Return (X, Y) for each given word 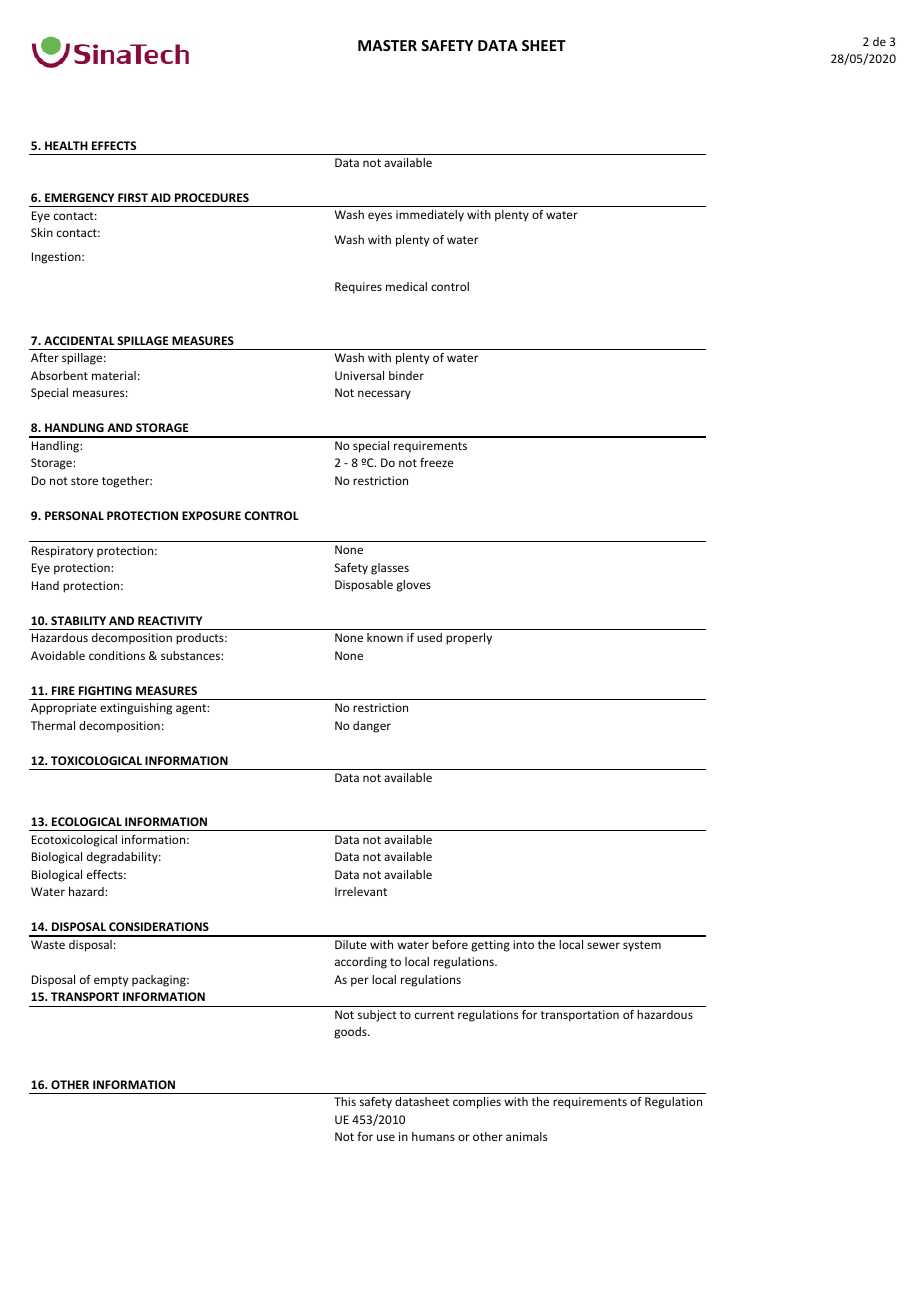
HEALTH (66, 145)
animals (526, 1136)
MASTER (387, 45)
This (345, 1101)
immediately (430, 216)
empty (111, 981)
